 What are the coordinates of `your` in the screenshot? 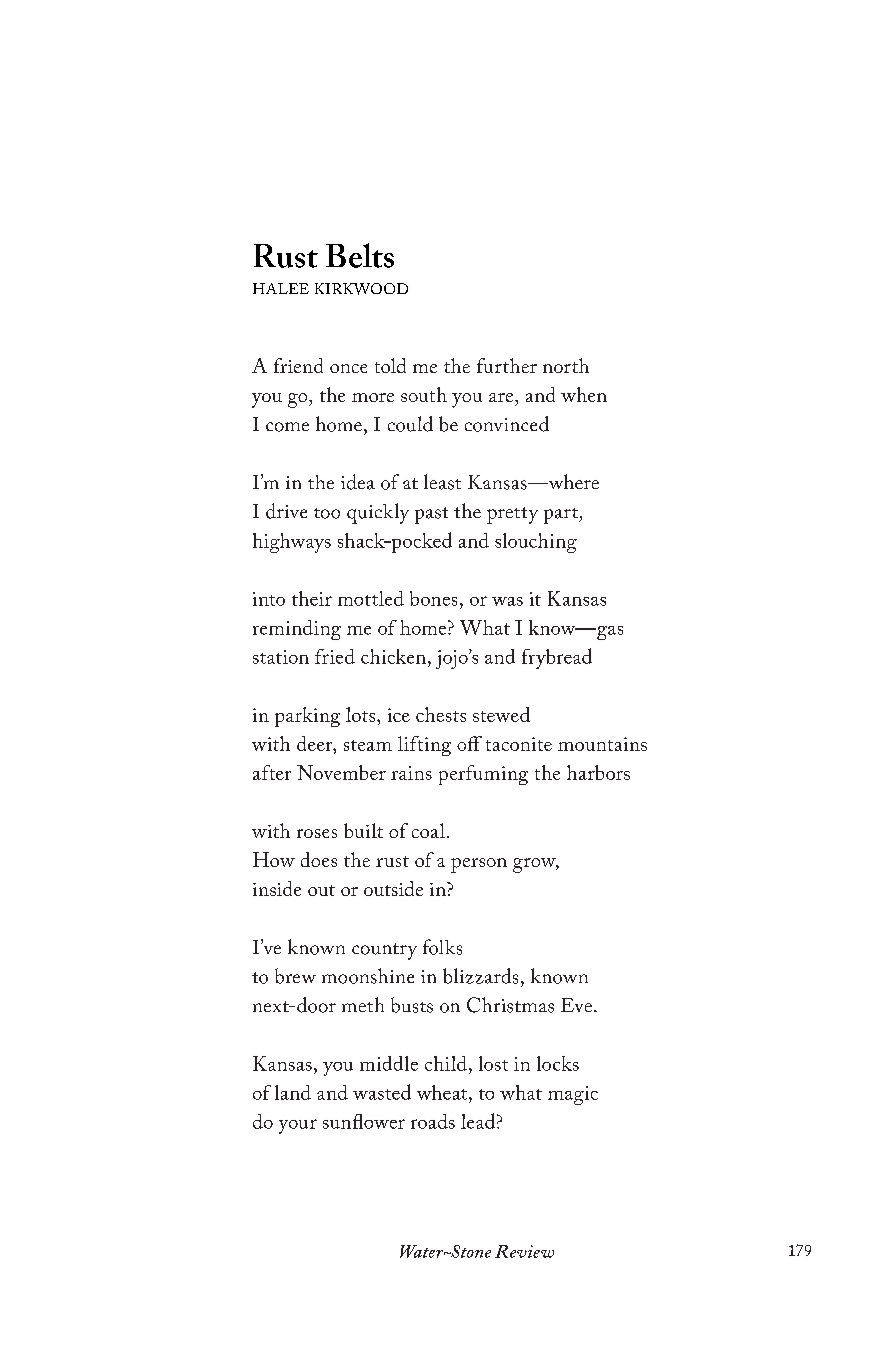 It's located at (298, 1126).
